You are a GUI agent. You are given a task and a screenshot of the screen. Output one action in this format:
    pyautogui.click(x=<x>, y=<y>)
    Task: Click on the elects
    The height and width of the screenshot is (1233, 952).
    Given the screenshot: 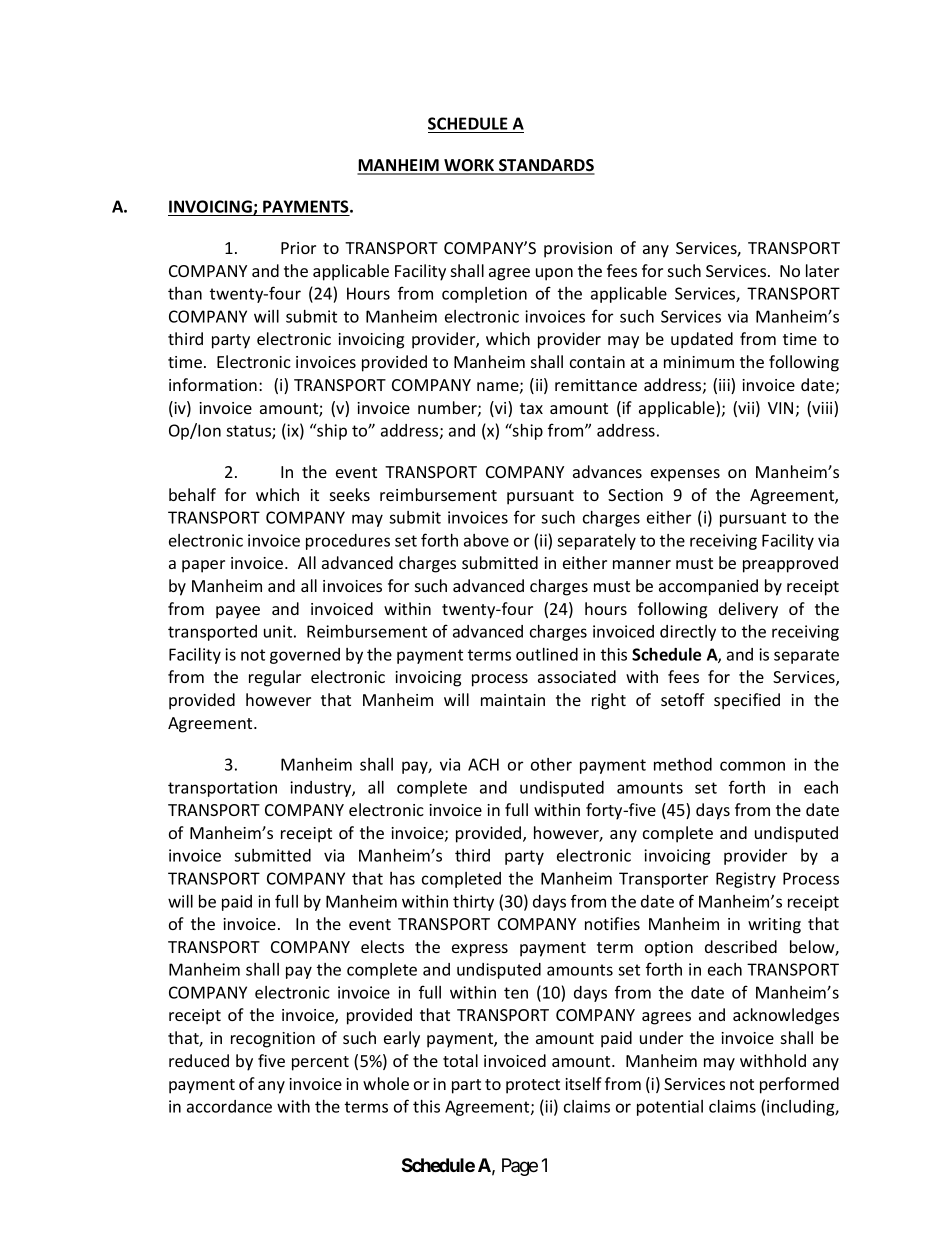 What is the action you would take?
    pyautogui.click(x=382, y=946)
